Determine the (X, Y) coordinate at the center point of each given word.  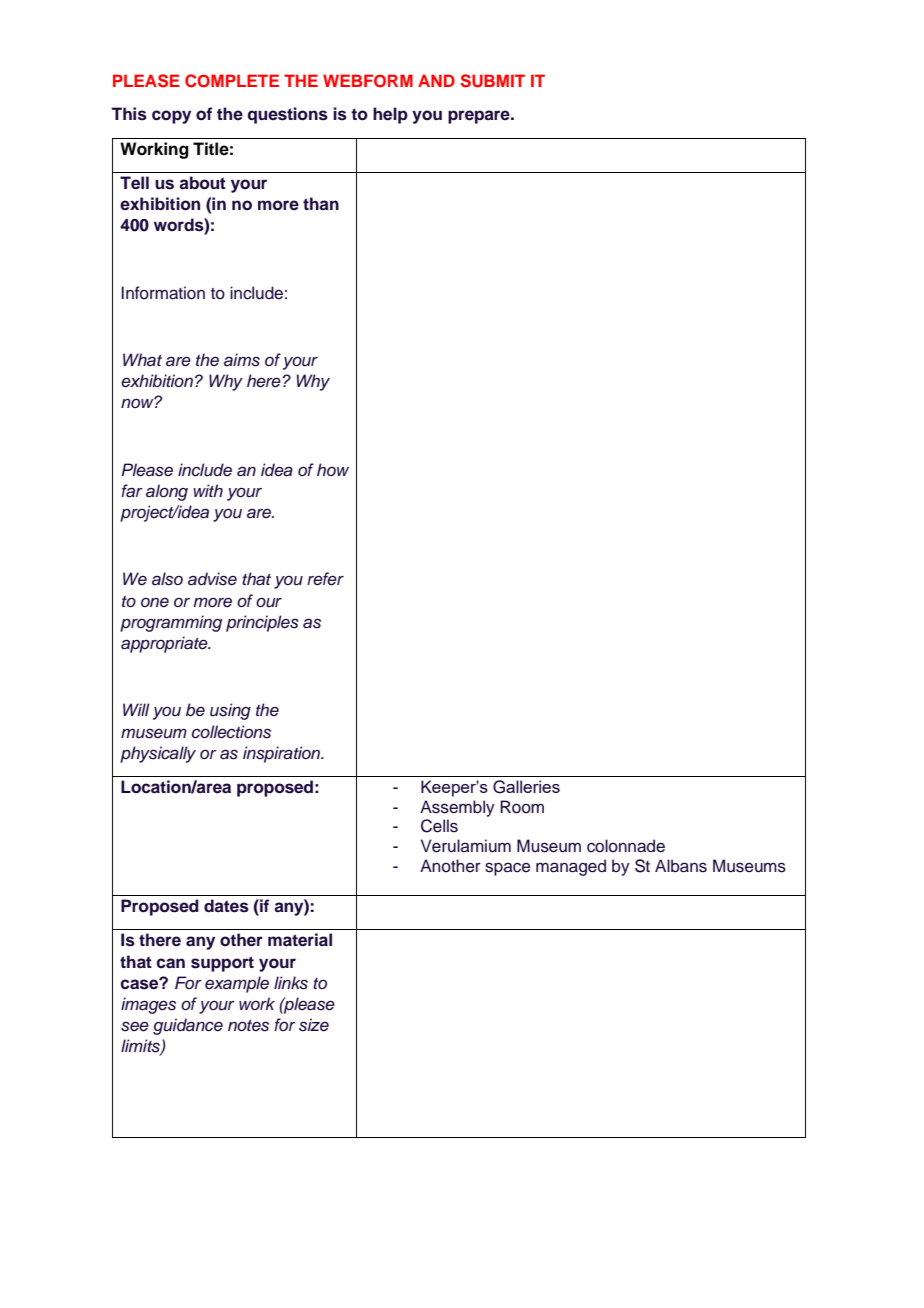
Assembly (457, 808)
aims (242, 360)
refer (325, 579)
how (333, 469)
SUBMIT (492, 81)
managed (571, 867)
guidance (188, 1026)
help (390, 115)
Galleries (526, 787)
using (230, 711)
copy (171, 117)
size (314, 1025)
